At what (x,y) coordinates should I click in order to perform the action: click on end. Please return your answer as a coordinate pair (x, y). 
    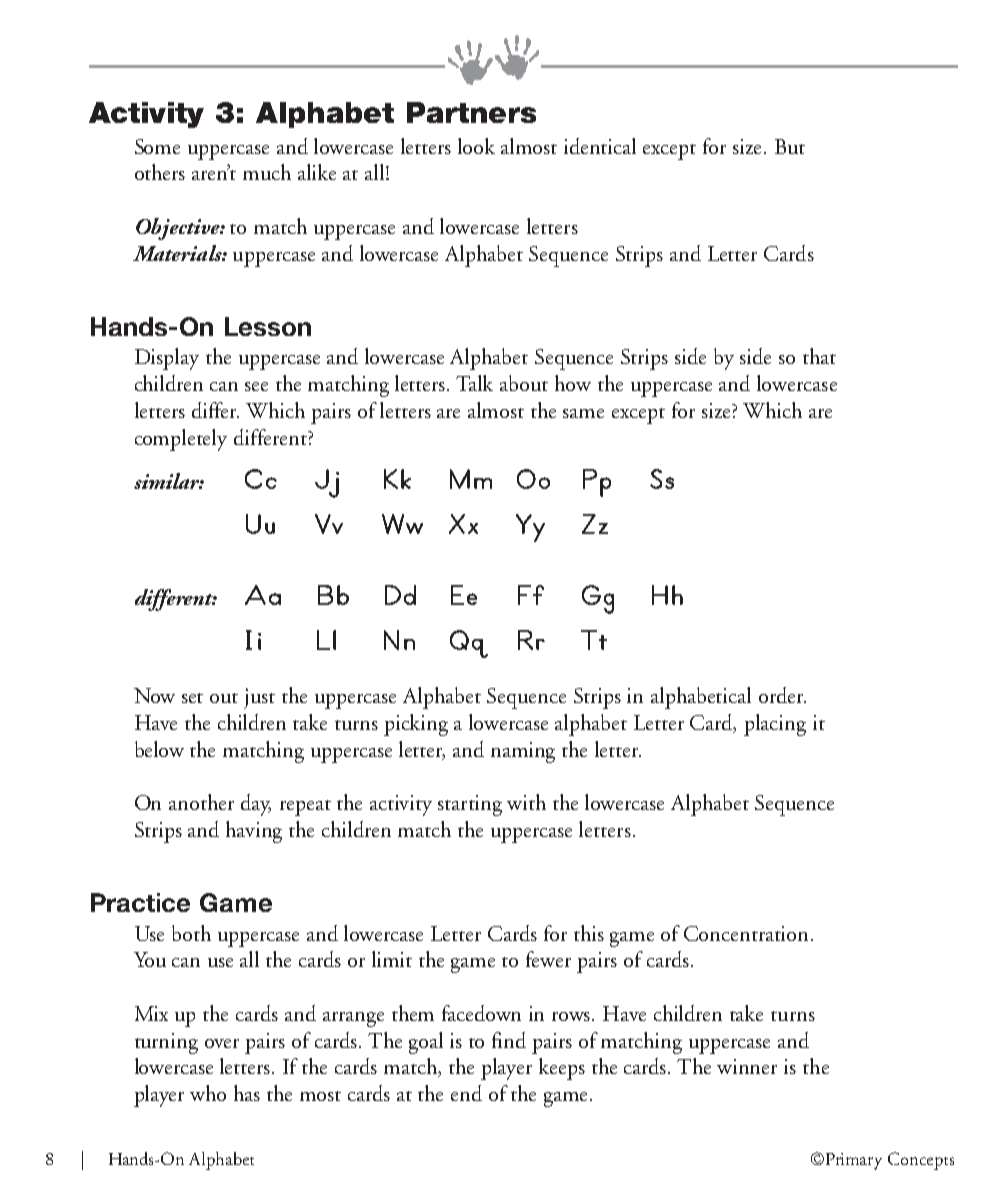
    Looking at the image, I should click on (466, 1093).
